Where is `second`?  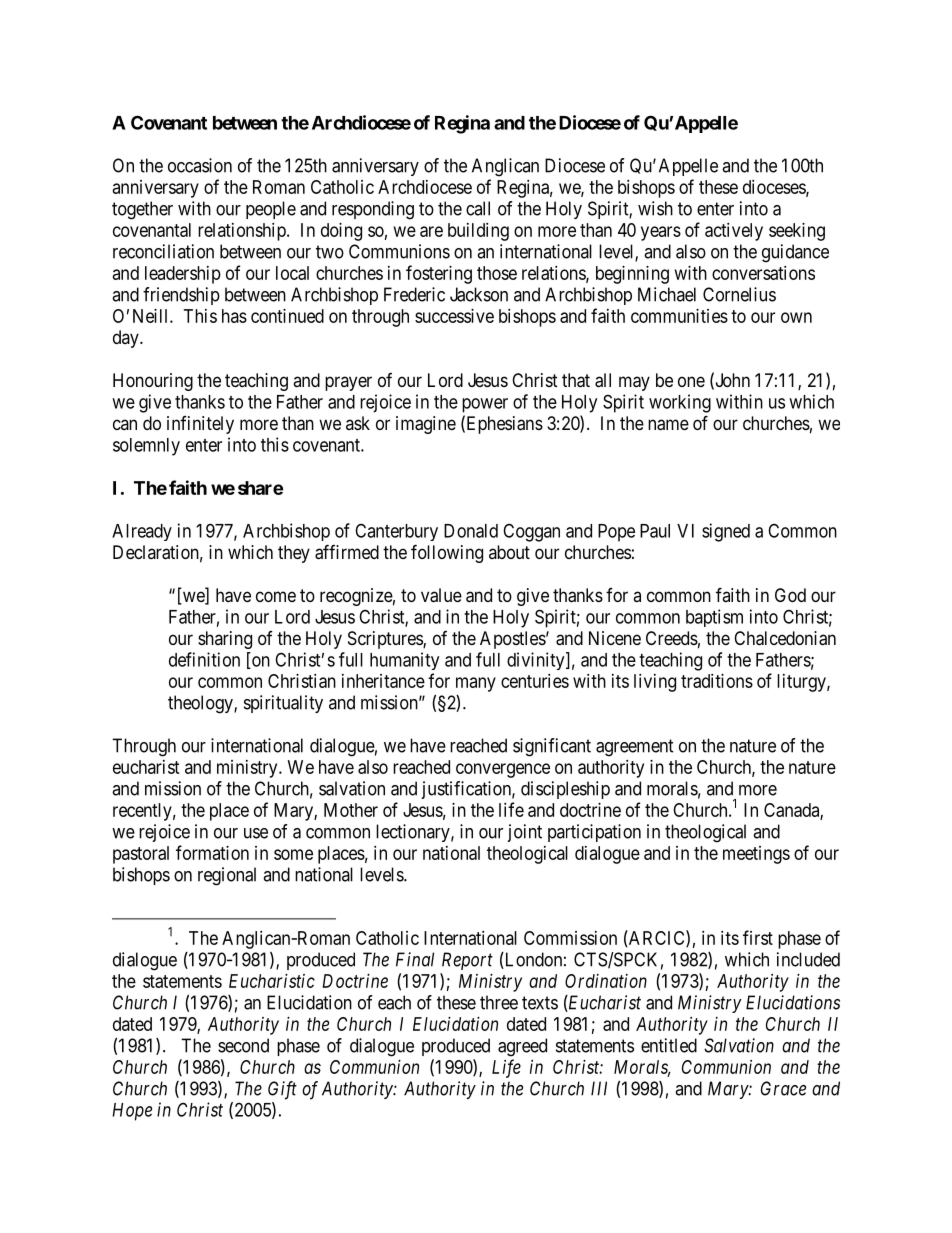
second is located at coordinates (243, 1045).
